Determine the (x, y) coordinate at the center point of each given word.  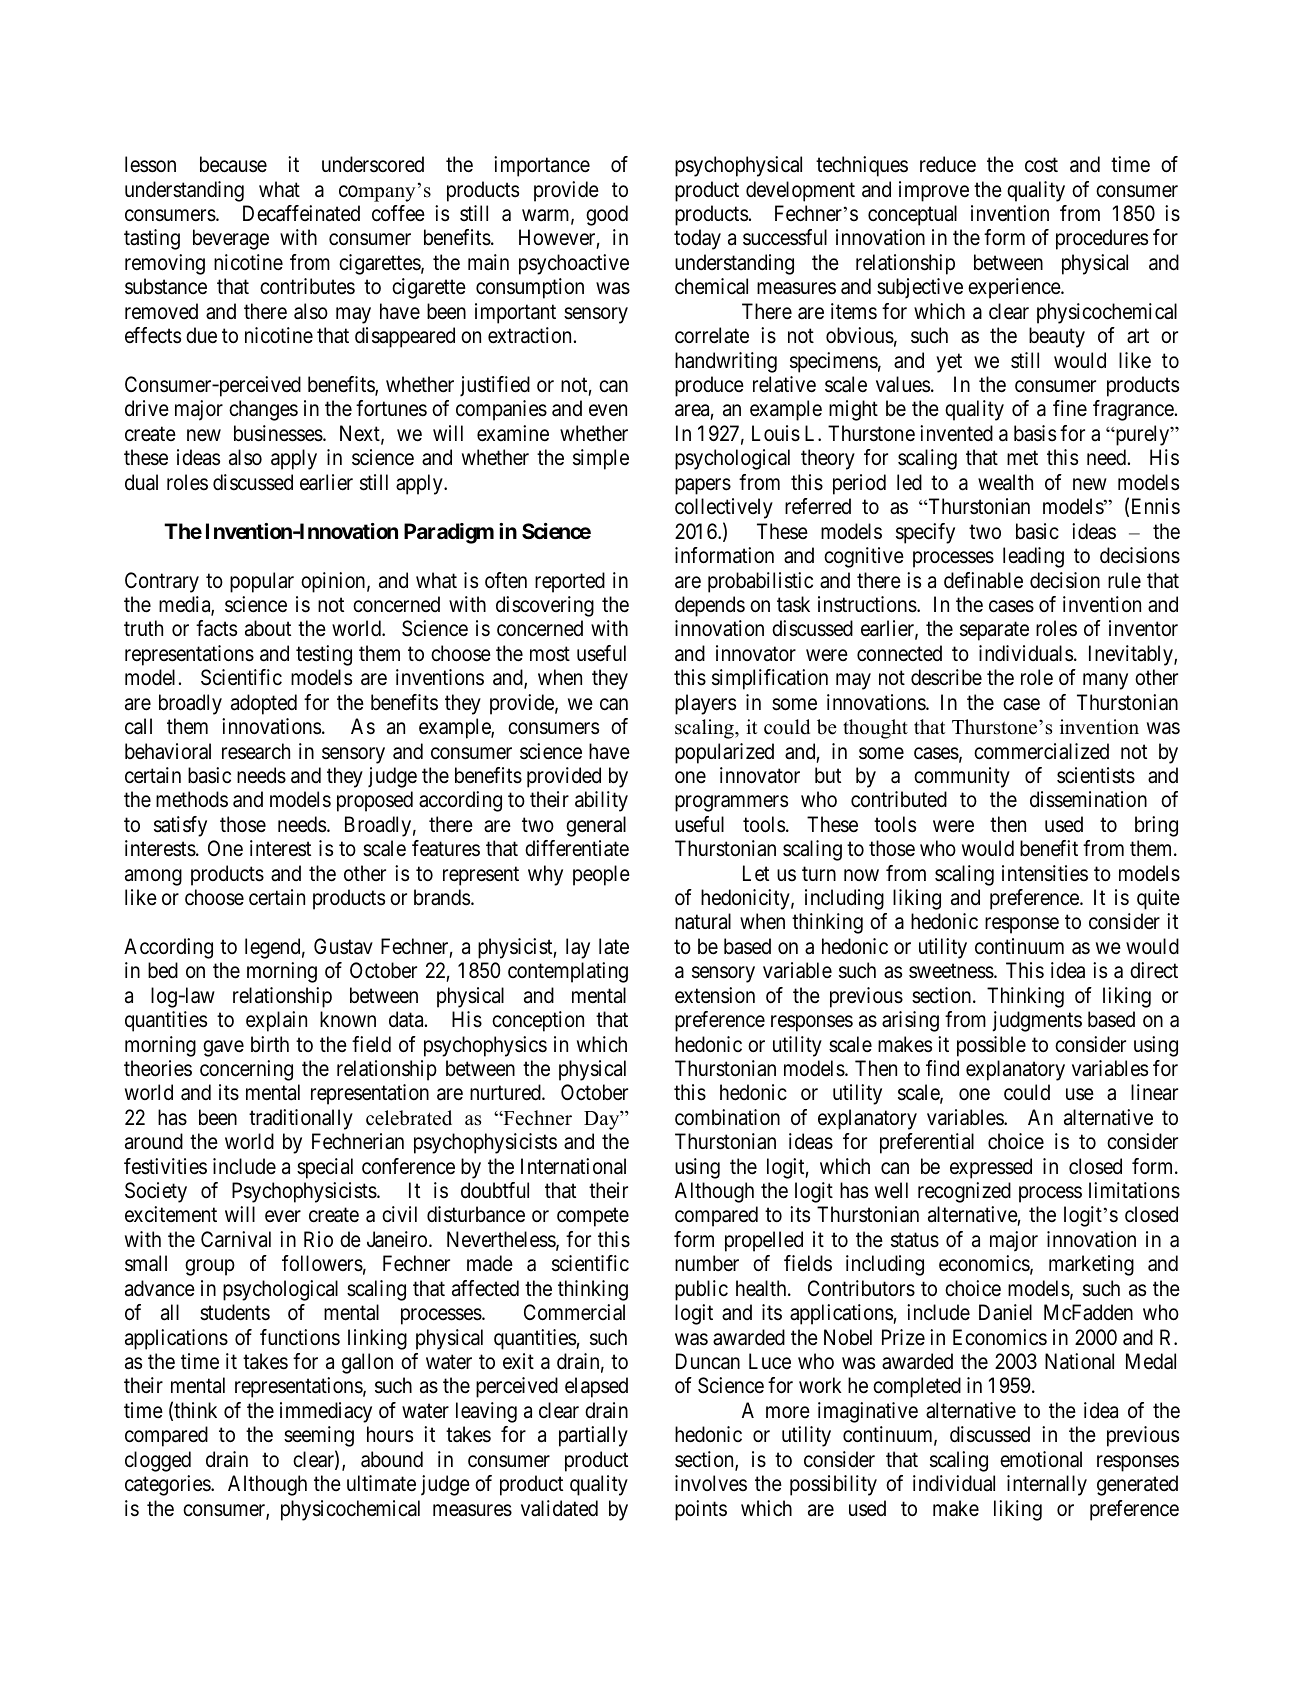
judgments (1037, 1021)
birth (270, 1044)
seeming (319, 1436)
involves (711, 1483)
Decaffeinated (301, 213)
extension (715, 995)
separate (994, 631)
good (607, 215)
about (268, 628)
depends (710, 606)
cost (1041, 165)
